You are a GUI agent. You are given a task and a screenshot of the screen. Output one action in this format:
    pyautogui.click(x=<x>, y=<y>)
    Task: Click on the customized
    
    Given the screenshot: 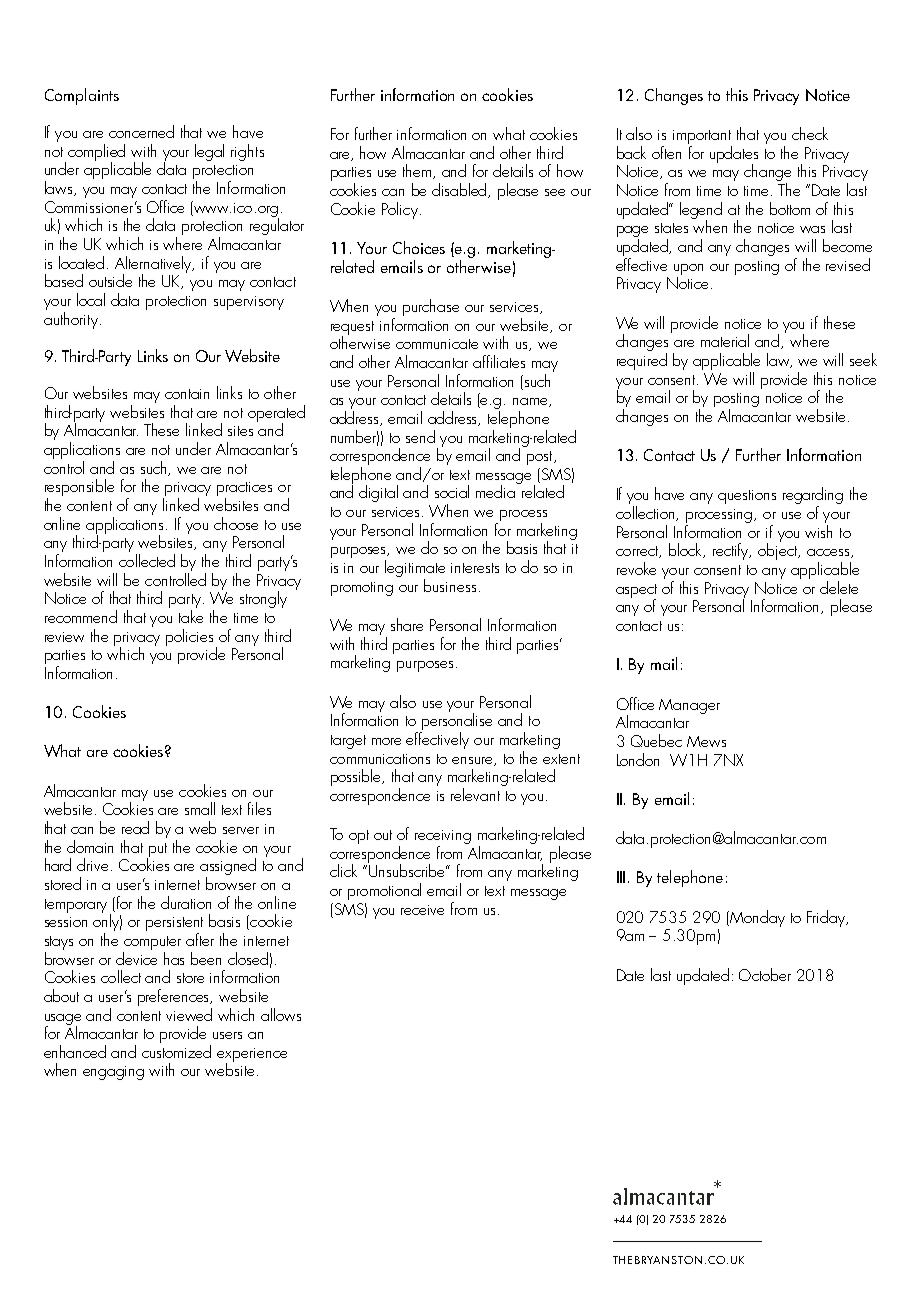 What is the action you would take?
    pyautogui.click(x=176, y=1051)
